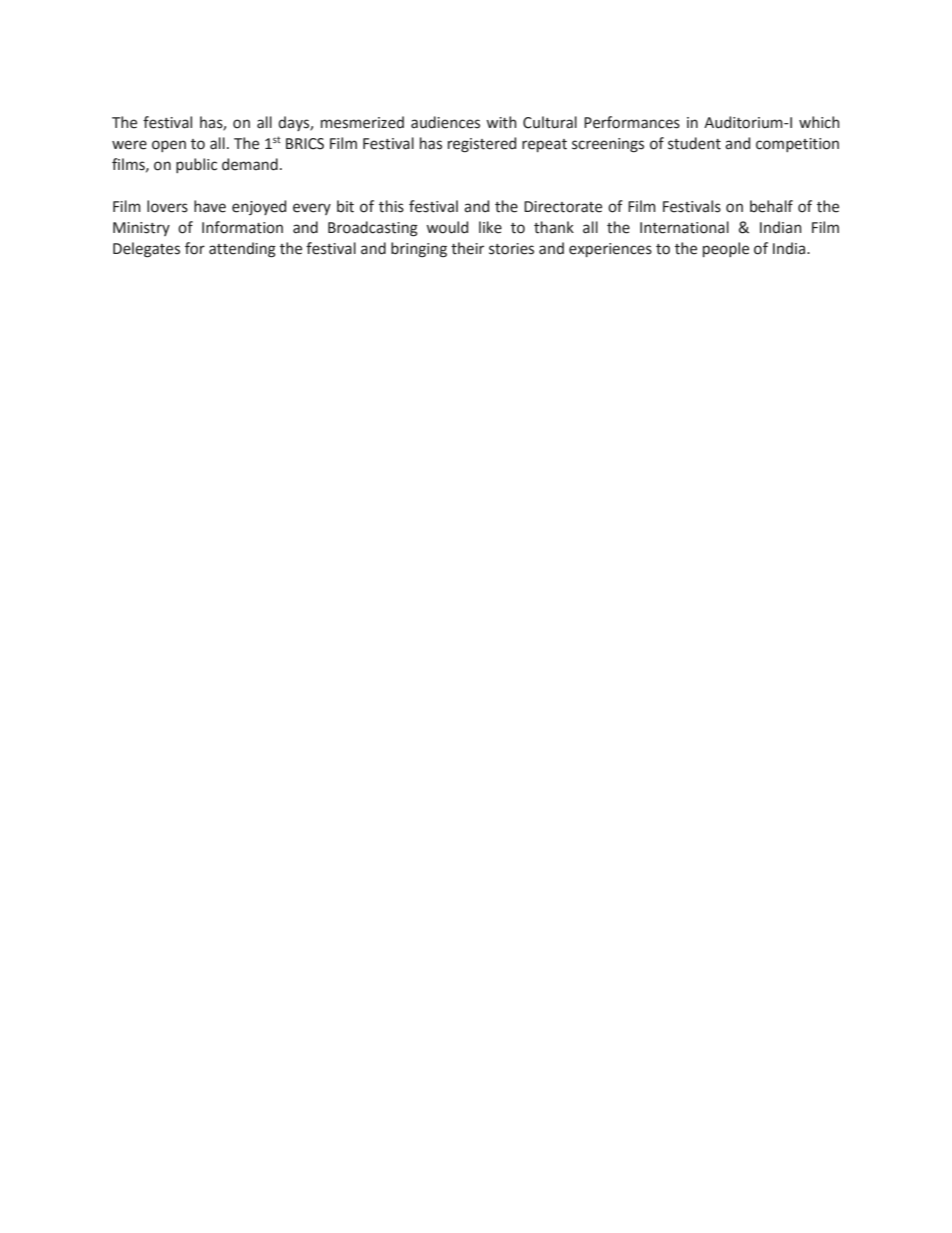 This image has width=952, height=1233. What do you see at coordinates (726, 249) in the image?
I see `people` at bounding box center [726, 249].
